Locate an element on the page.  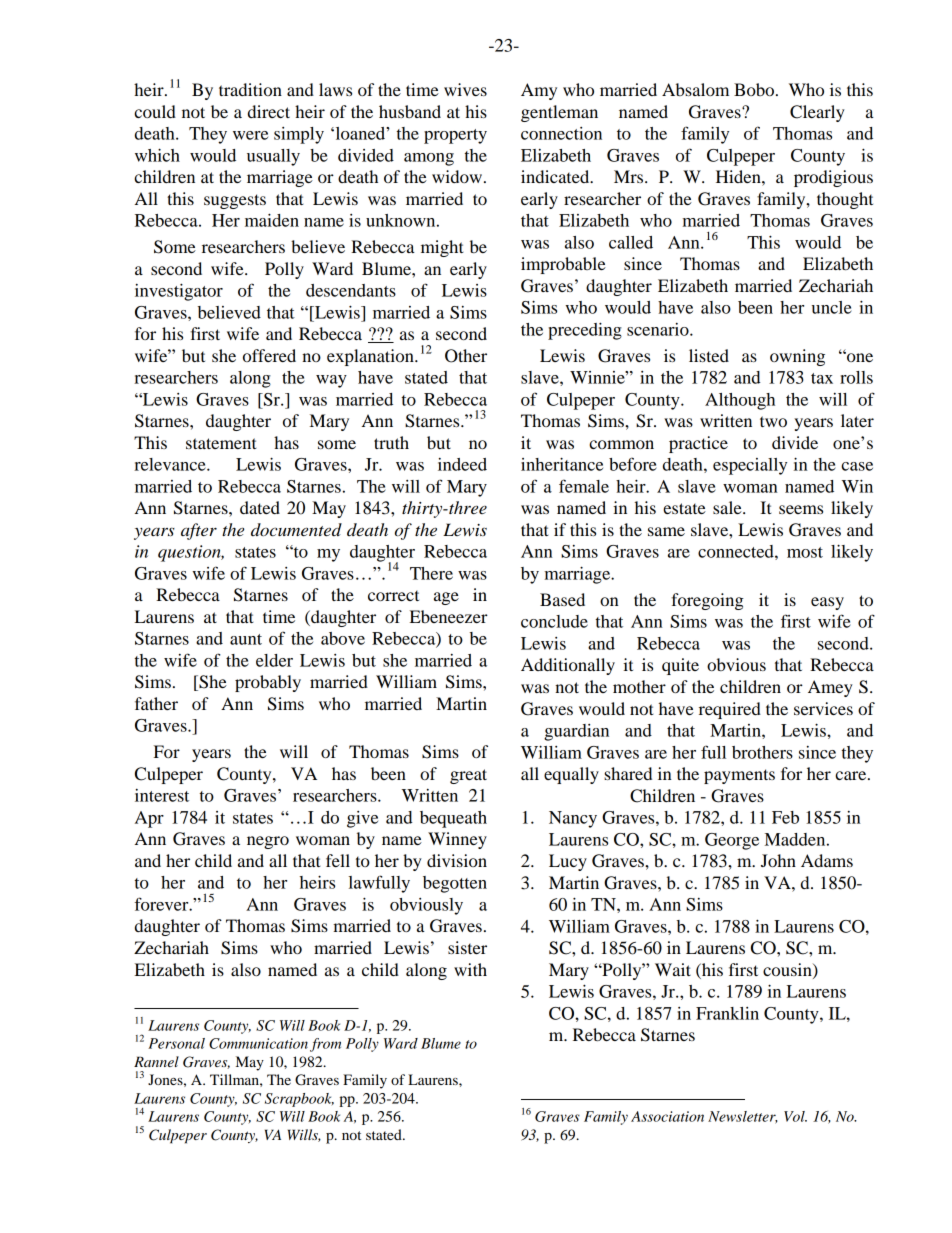
with is located at coordinates (470, 969).
